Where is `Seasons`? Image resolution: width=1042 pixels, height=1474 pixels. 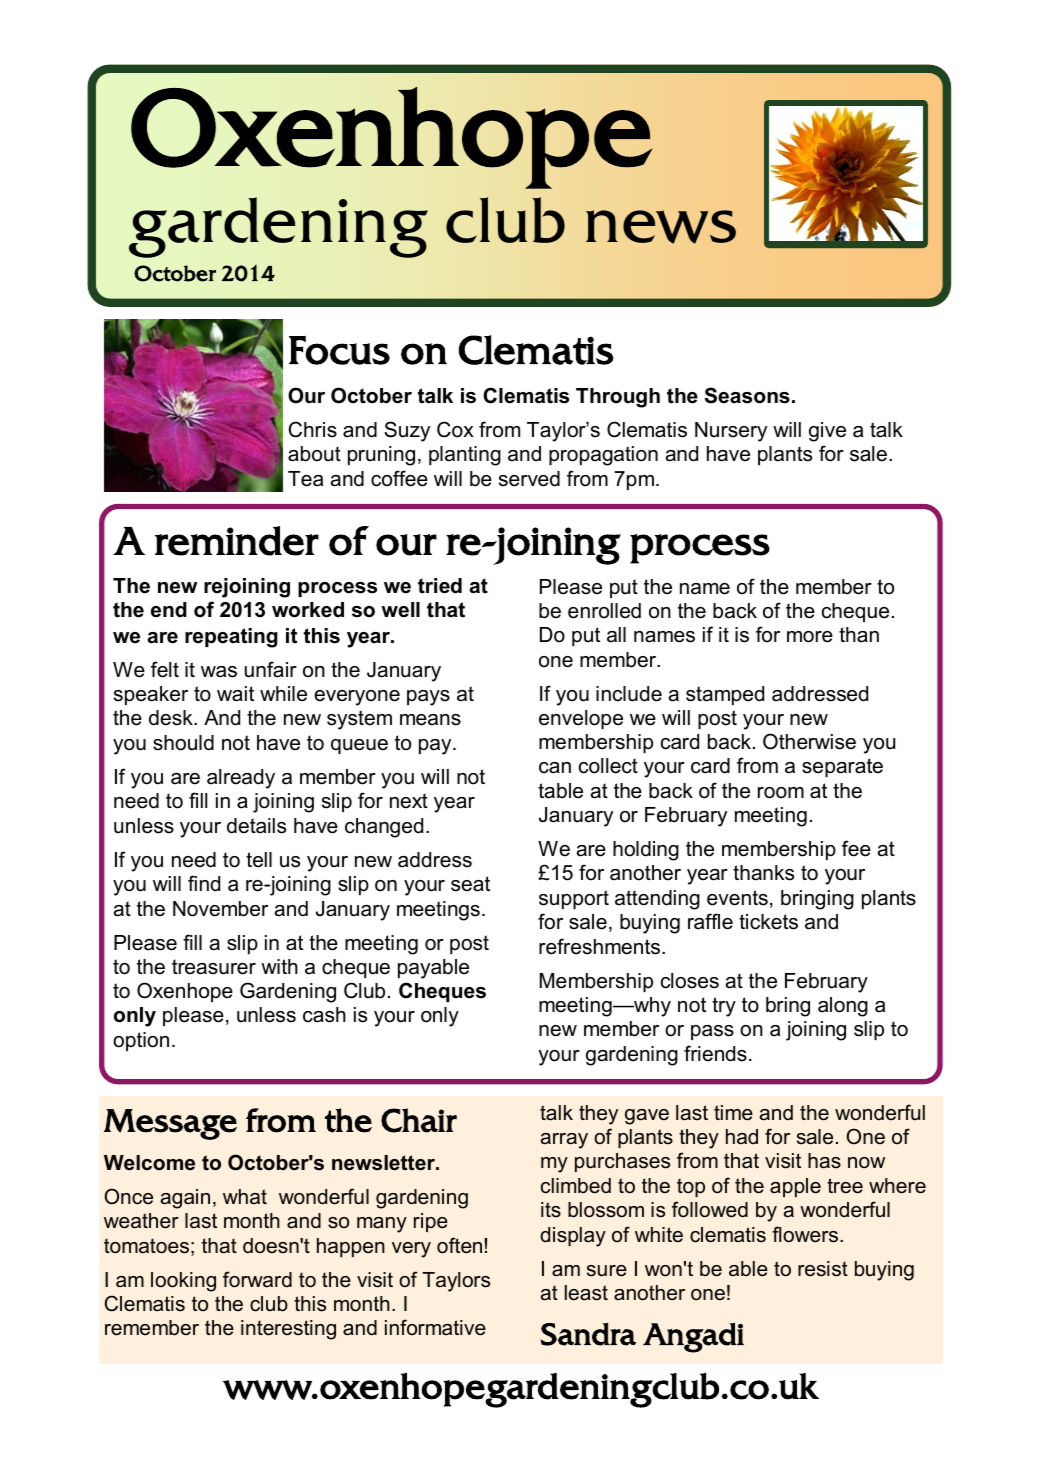
Seasons is located at coordinates (747, 395).
